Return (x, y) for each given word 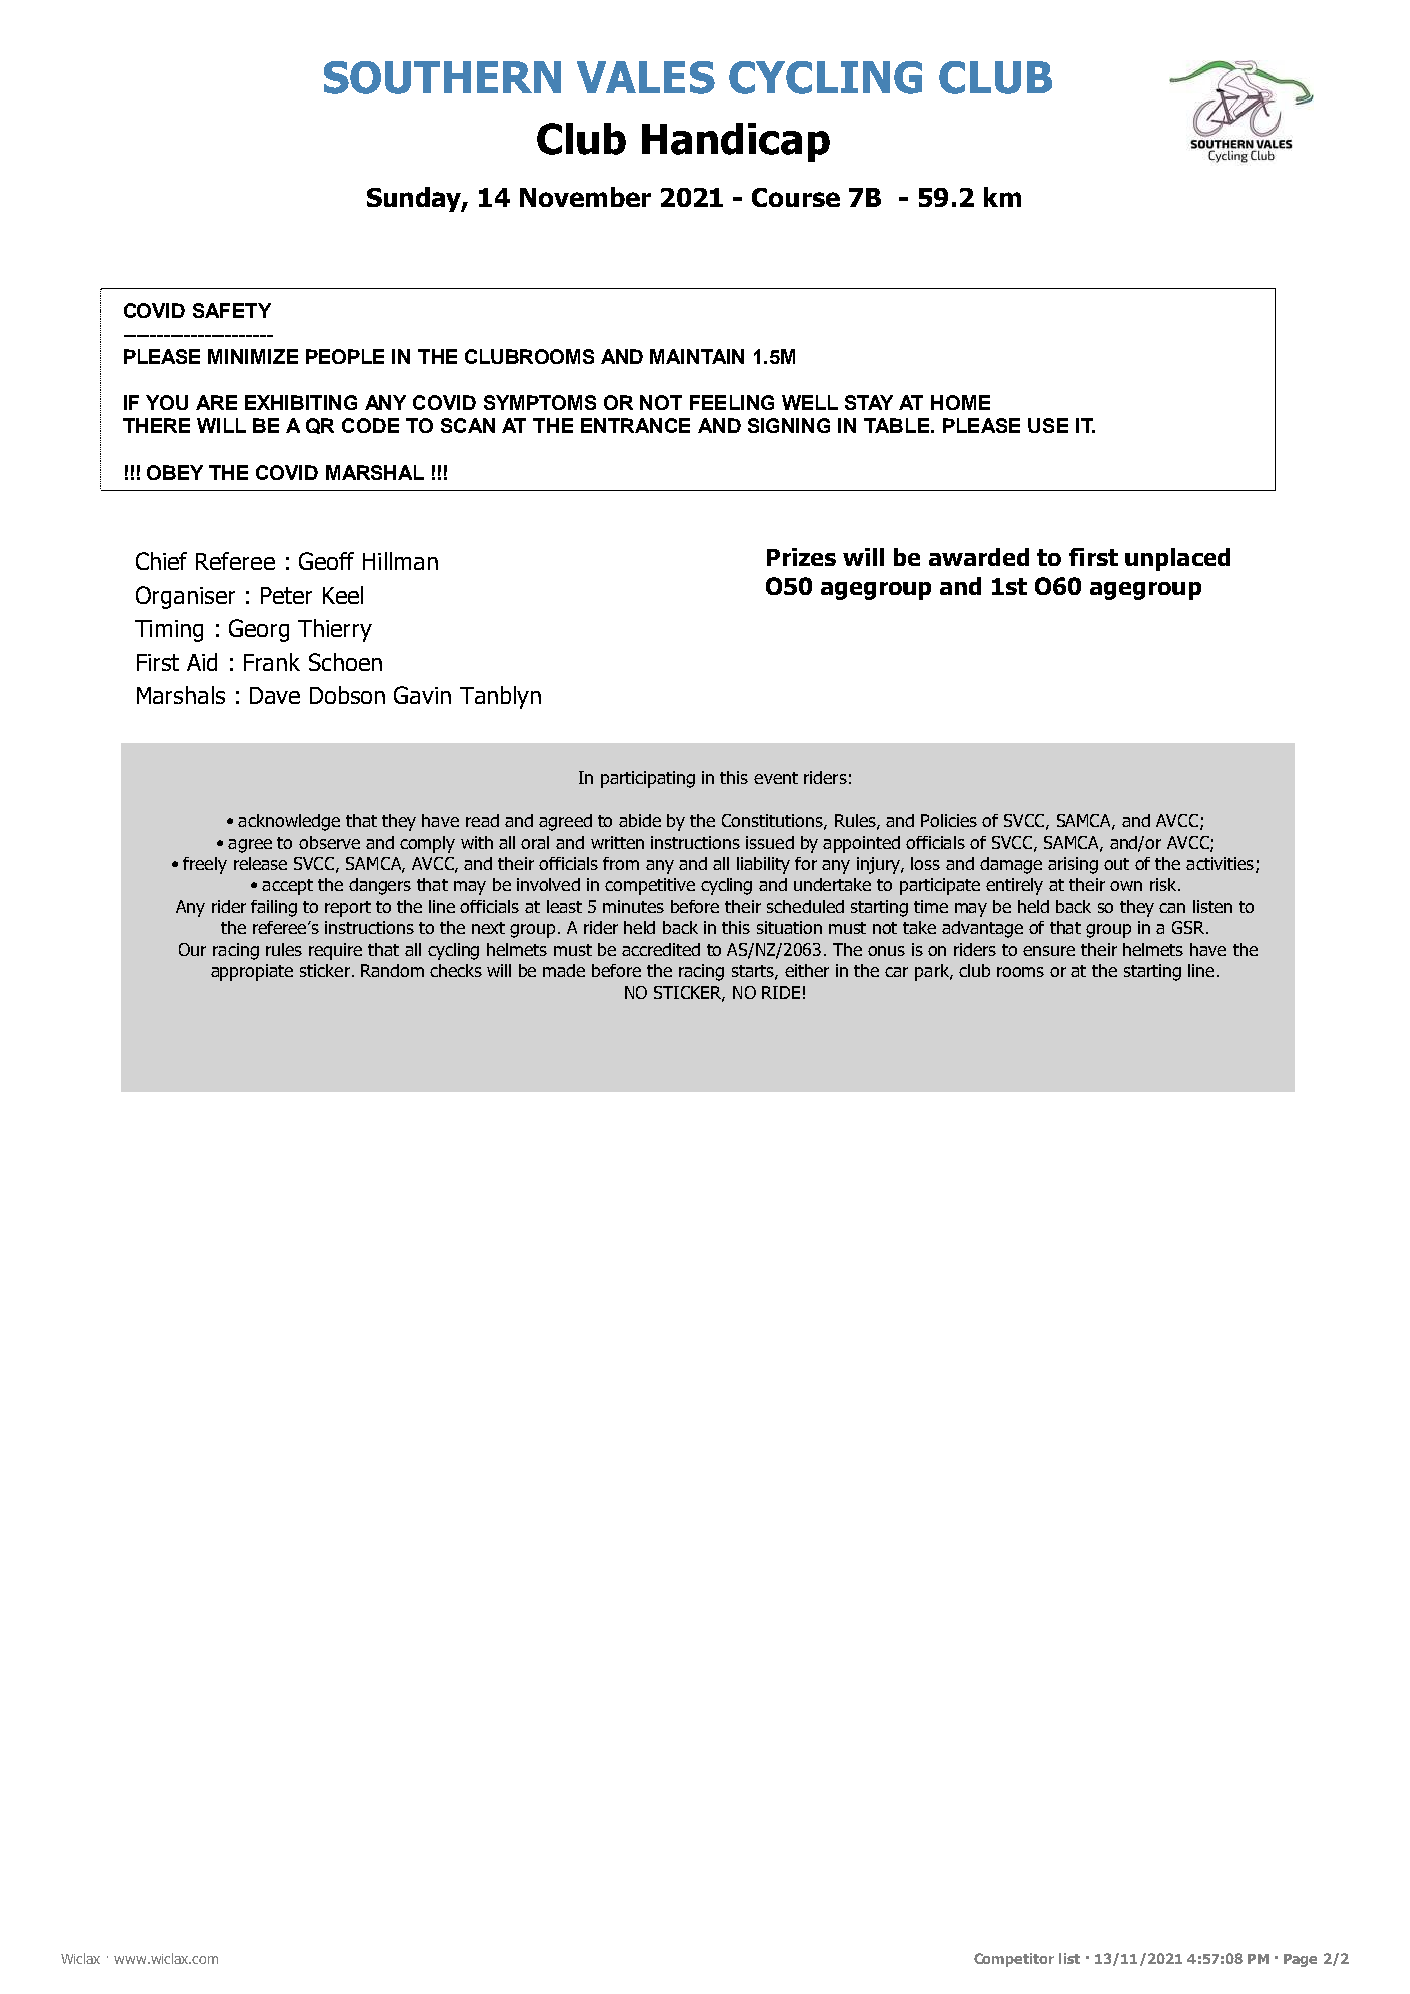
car (896, 972)
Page (1300, 1960)
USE (1048, 425)
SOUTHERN (442, 77)
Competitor (1014, 1960)
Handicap (736, 142)
